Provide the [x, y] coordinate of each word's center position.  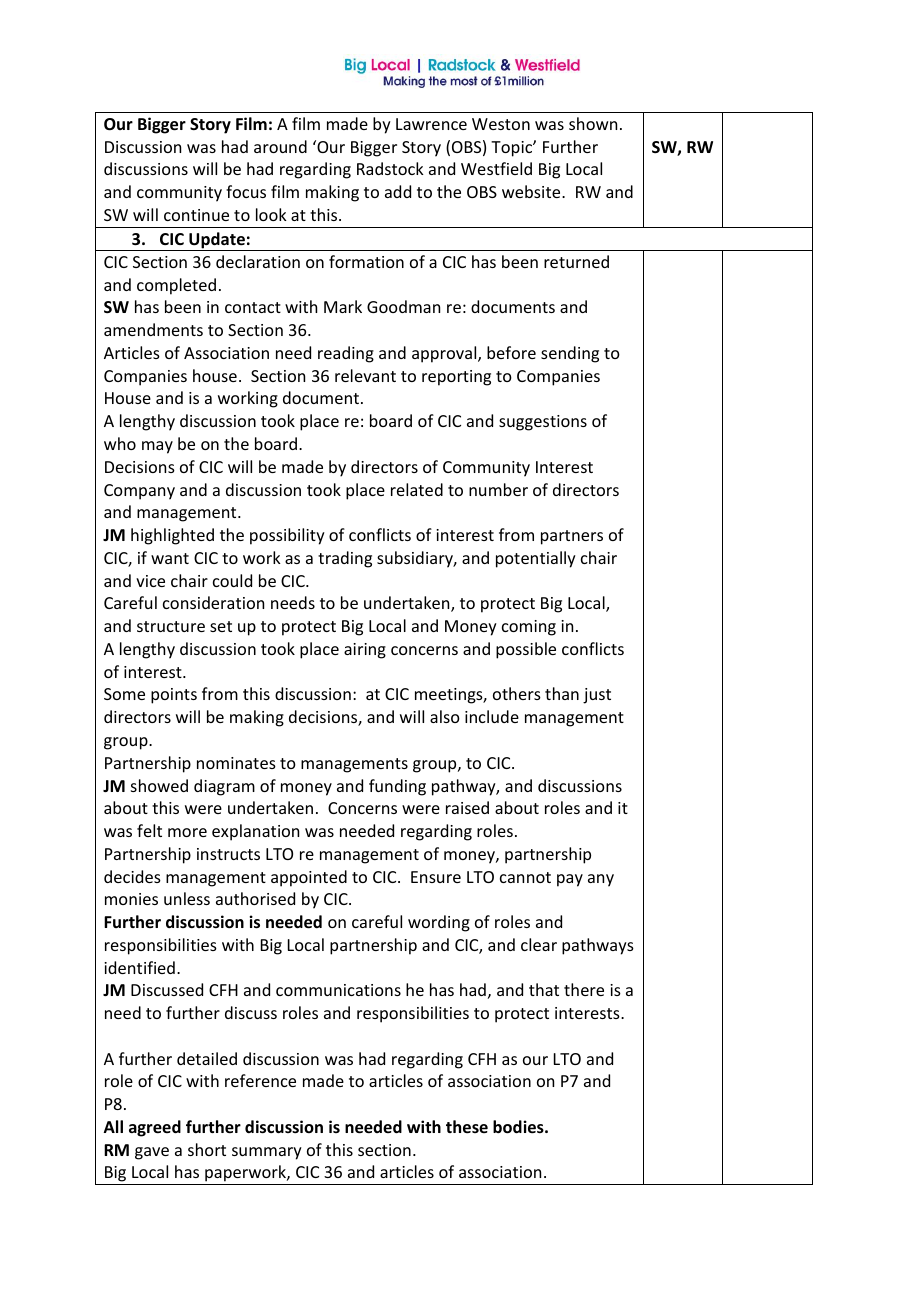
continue [196, 215]
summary [267, 1153]
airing [365, 651]
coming [529, 628]
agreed [155, 1128]
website [532, 191]
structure [171, 626]
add [398, 191]
